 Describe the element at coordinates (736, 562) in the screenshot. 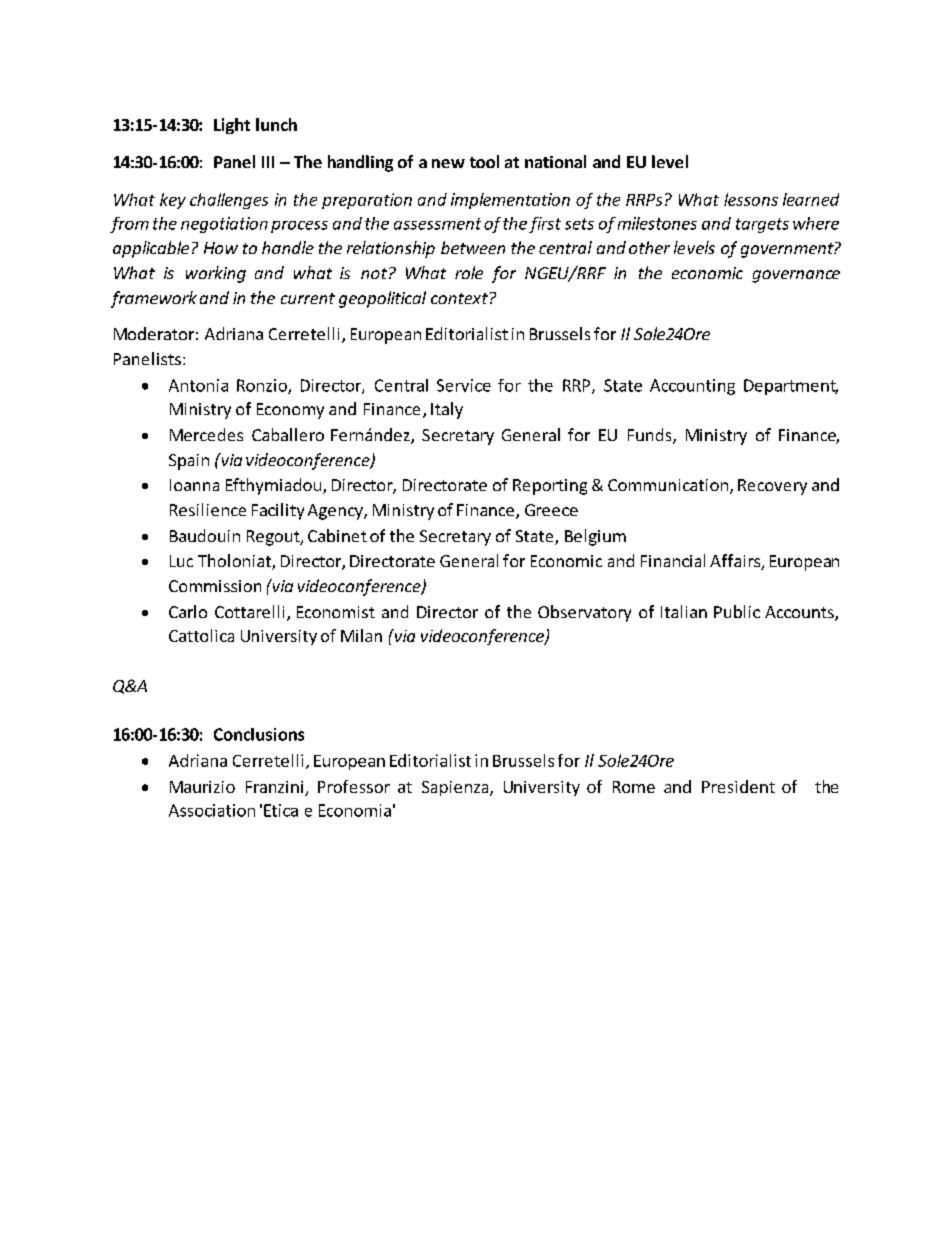

I see `Affairs` at that location.
